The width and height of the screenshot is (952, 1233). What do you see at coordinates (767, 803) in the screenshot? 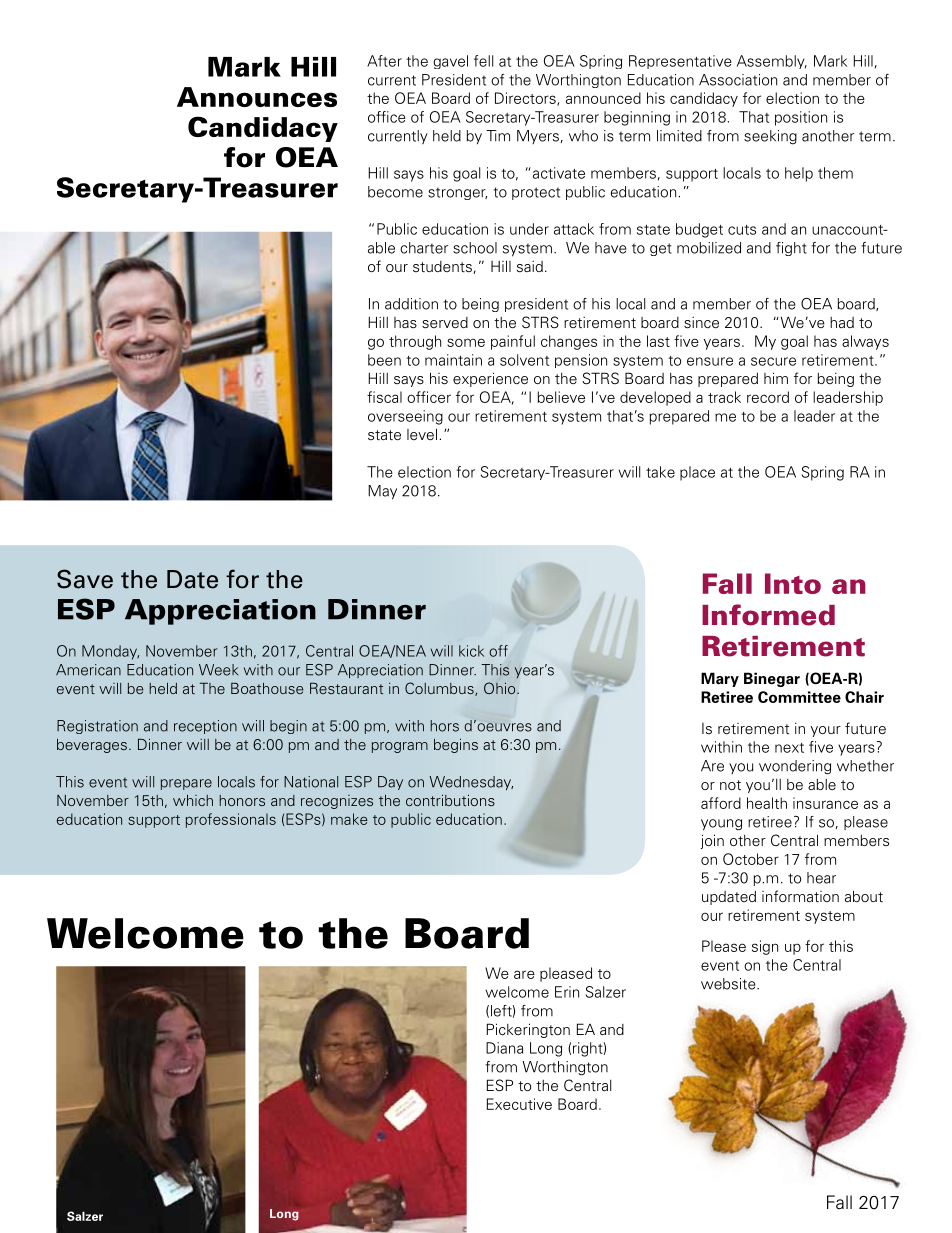
I see `health` at bounding box center [767, 803].
